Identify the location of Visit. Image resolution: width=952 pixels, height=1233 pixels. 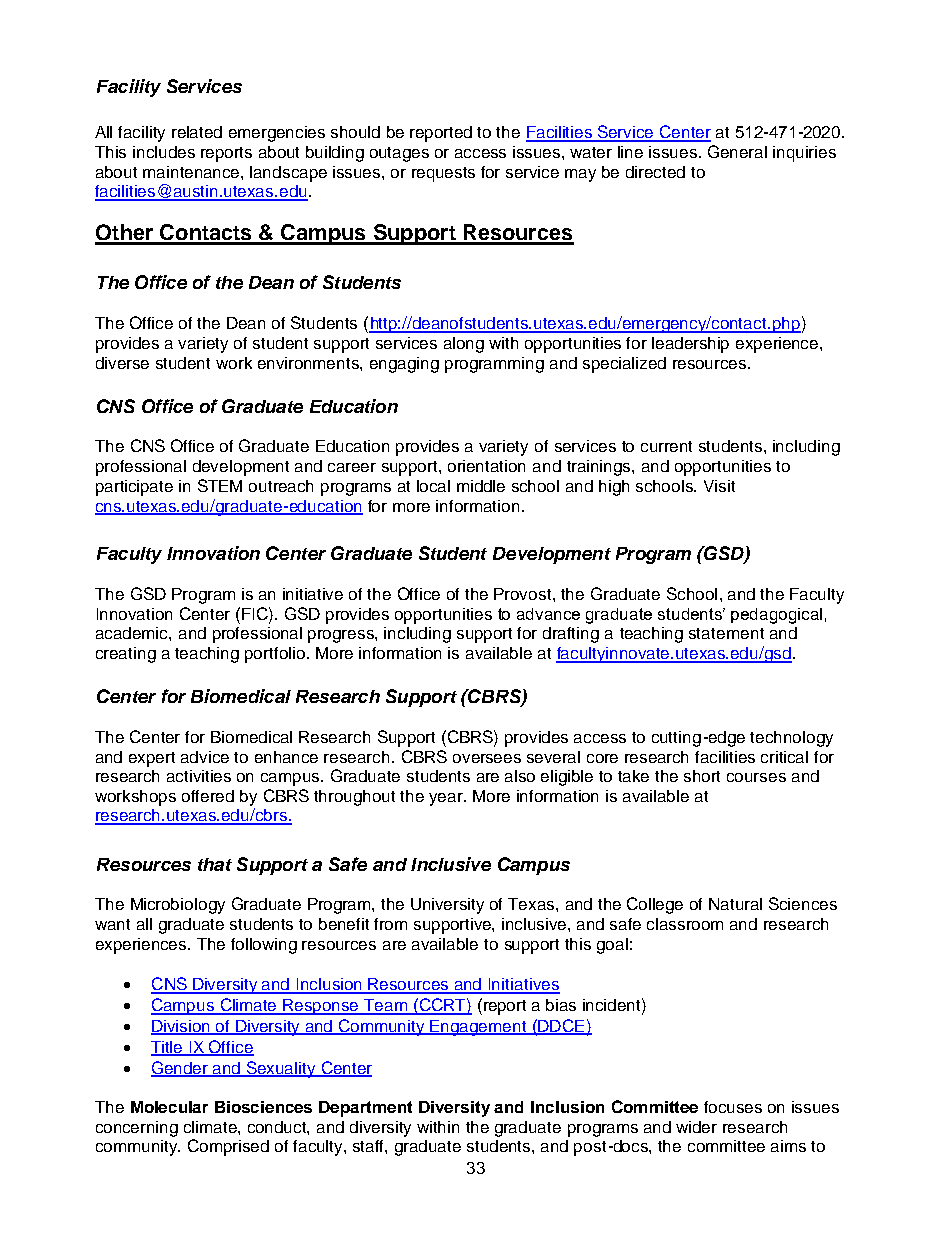
(719, 486).
